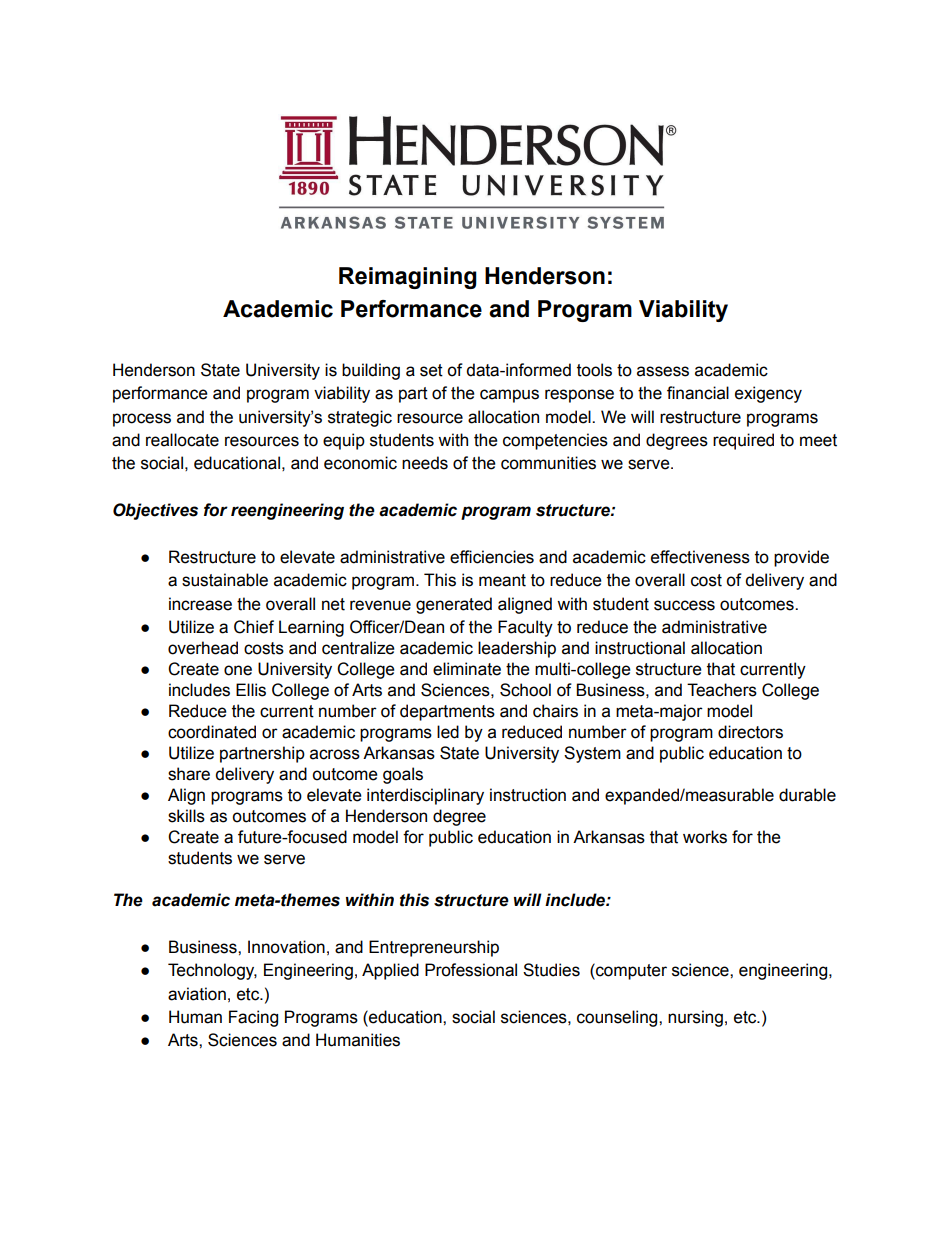  Describe the element at coordinates (155, 511) in the document. I see `Objectives` at that location.
